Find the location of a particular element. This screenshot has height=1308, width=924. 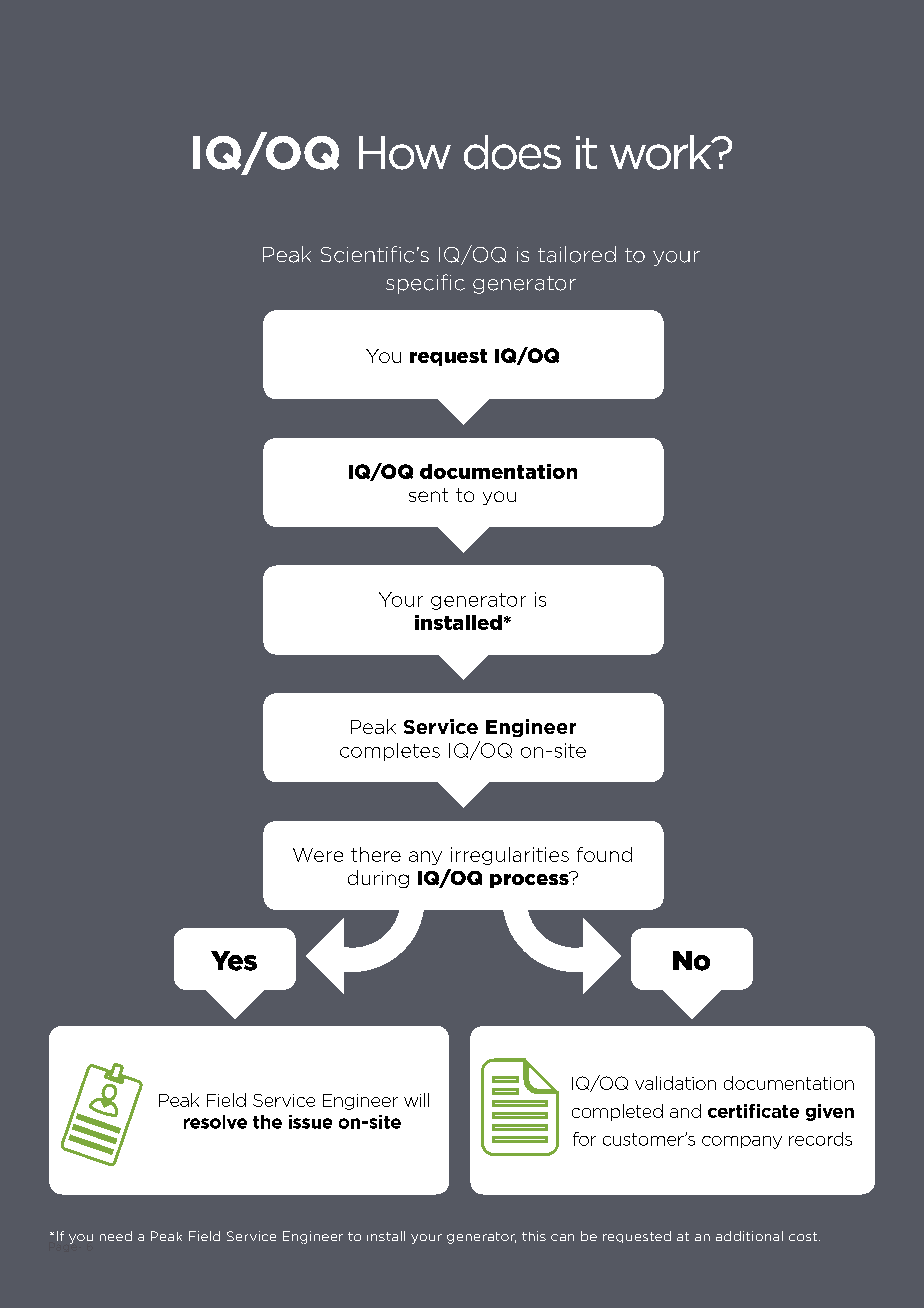

work is located at coordinates (662, 152).
